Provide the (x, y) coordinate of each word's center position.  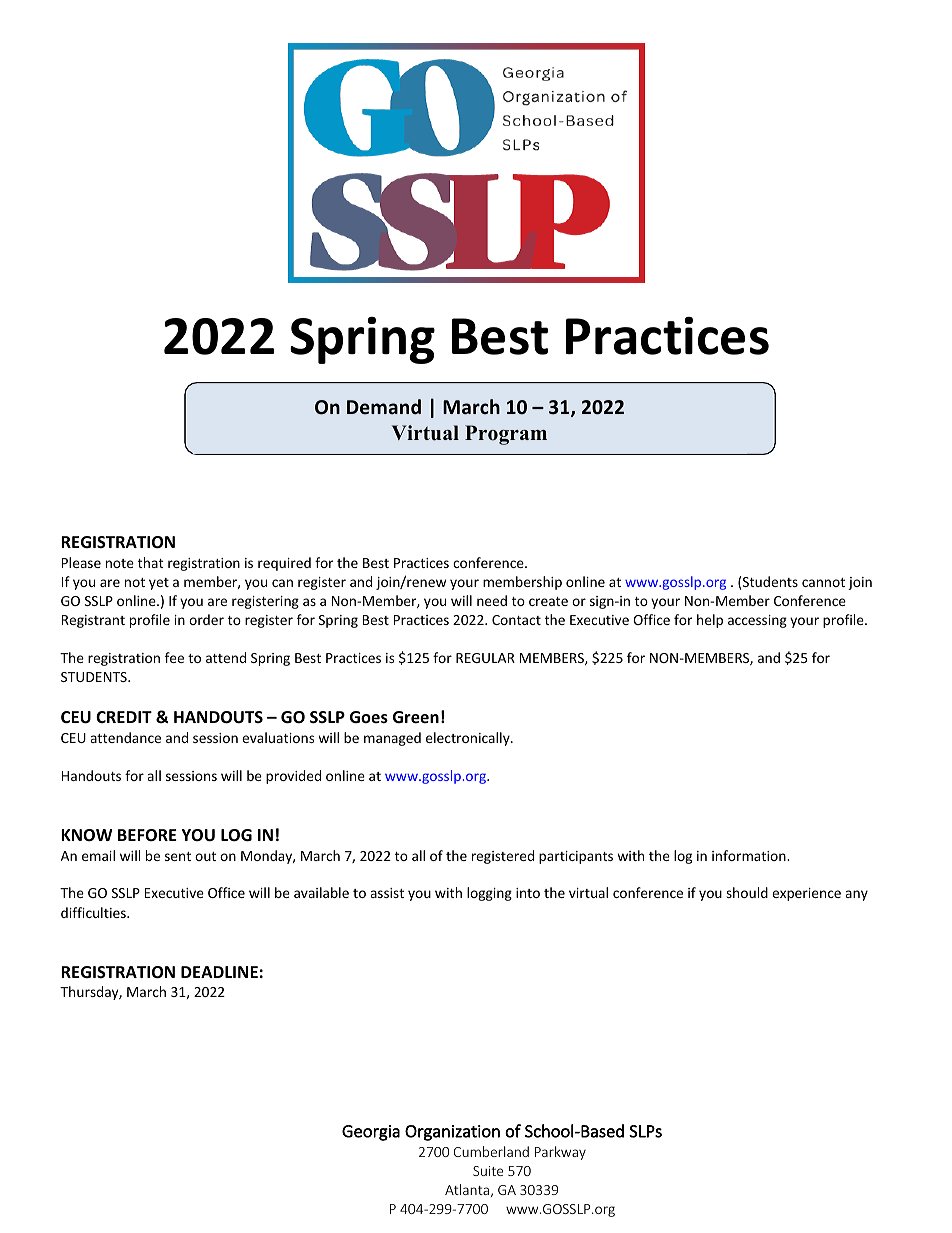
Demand (384, 407)
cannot (823, 582)
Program (506, 435)
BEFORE (147, 835)
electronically (469, 739)
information (750, 855)
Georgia (371, 1133)
